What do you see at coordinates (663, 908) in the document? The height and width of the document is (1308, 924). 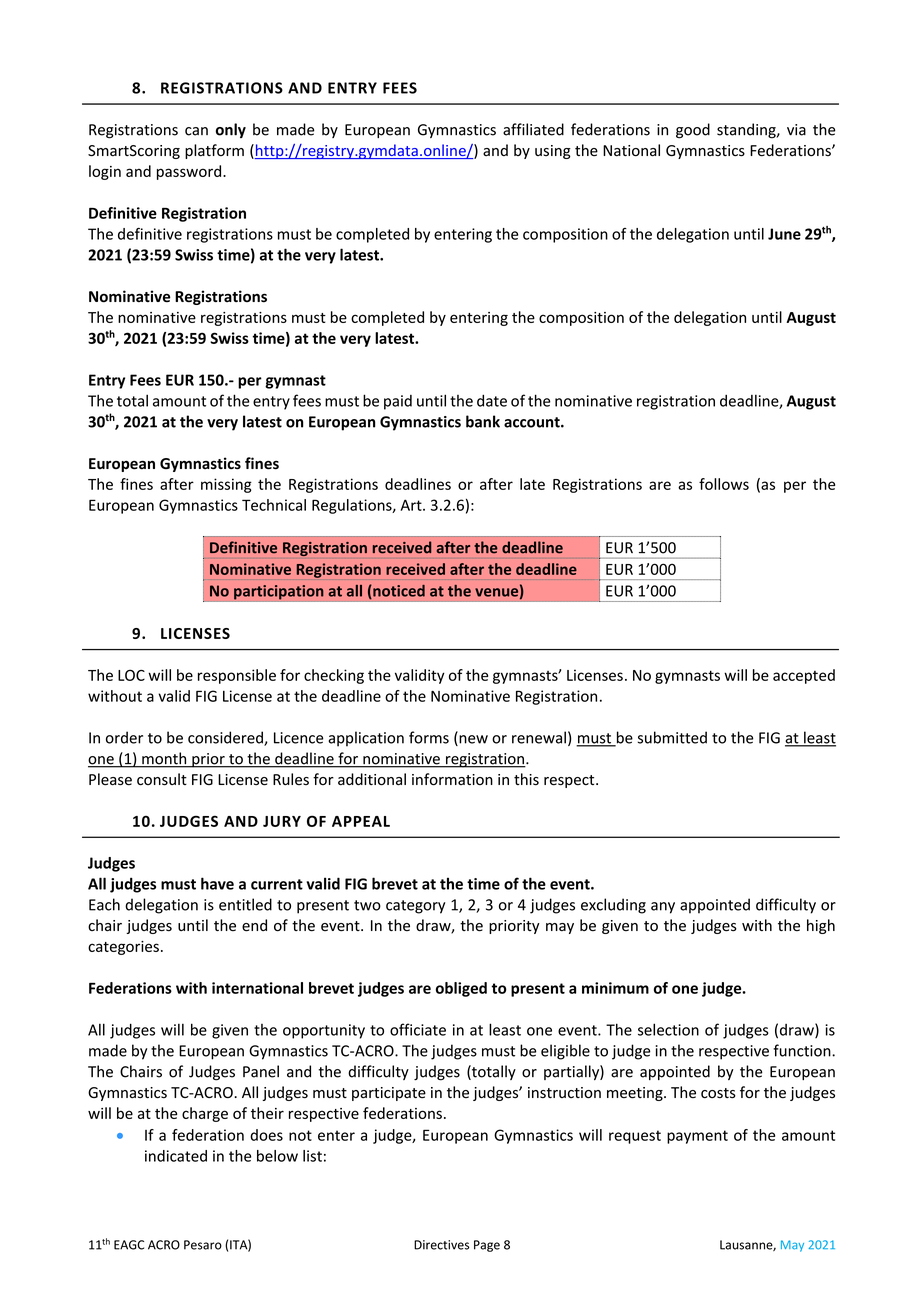 I see `any` at bounding box center [663, 908].
